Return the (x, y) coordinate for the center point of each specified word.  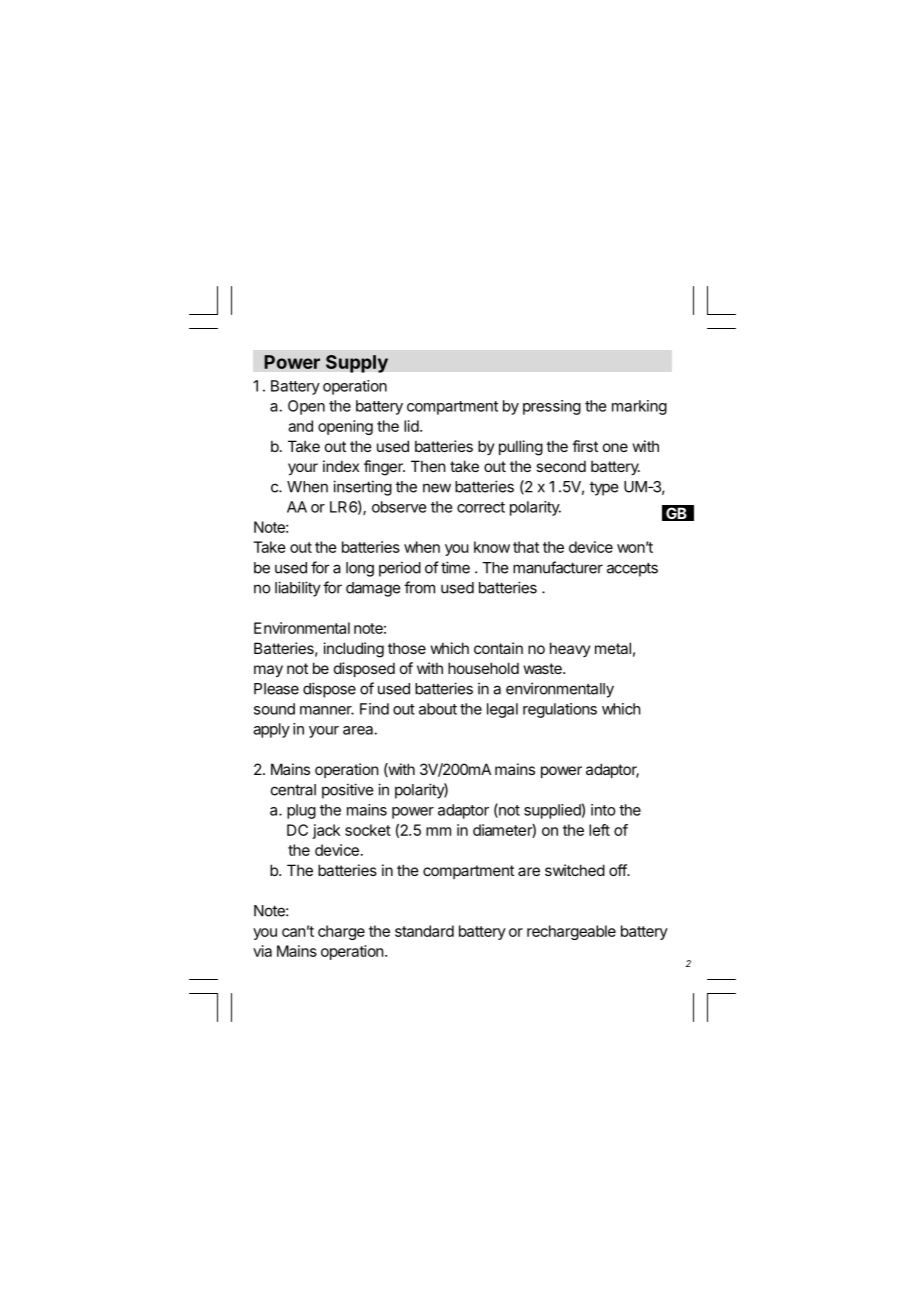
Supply (357, 364)
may (268, 671)
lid (412, 426)
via (262, 951)
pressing (552, 407)
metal (613, 648)
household (483, 668)
